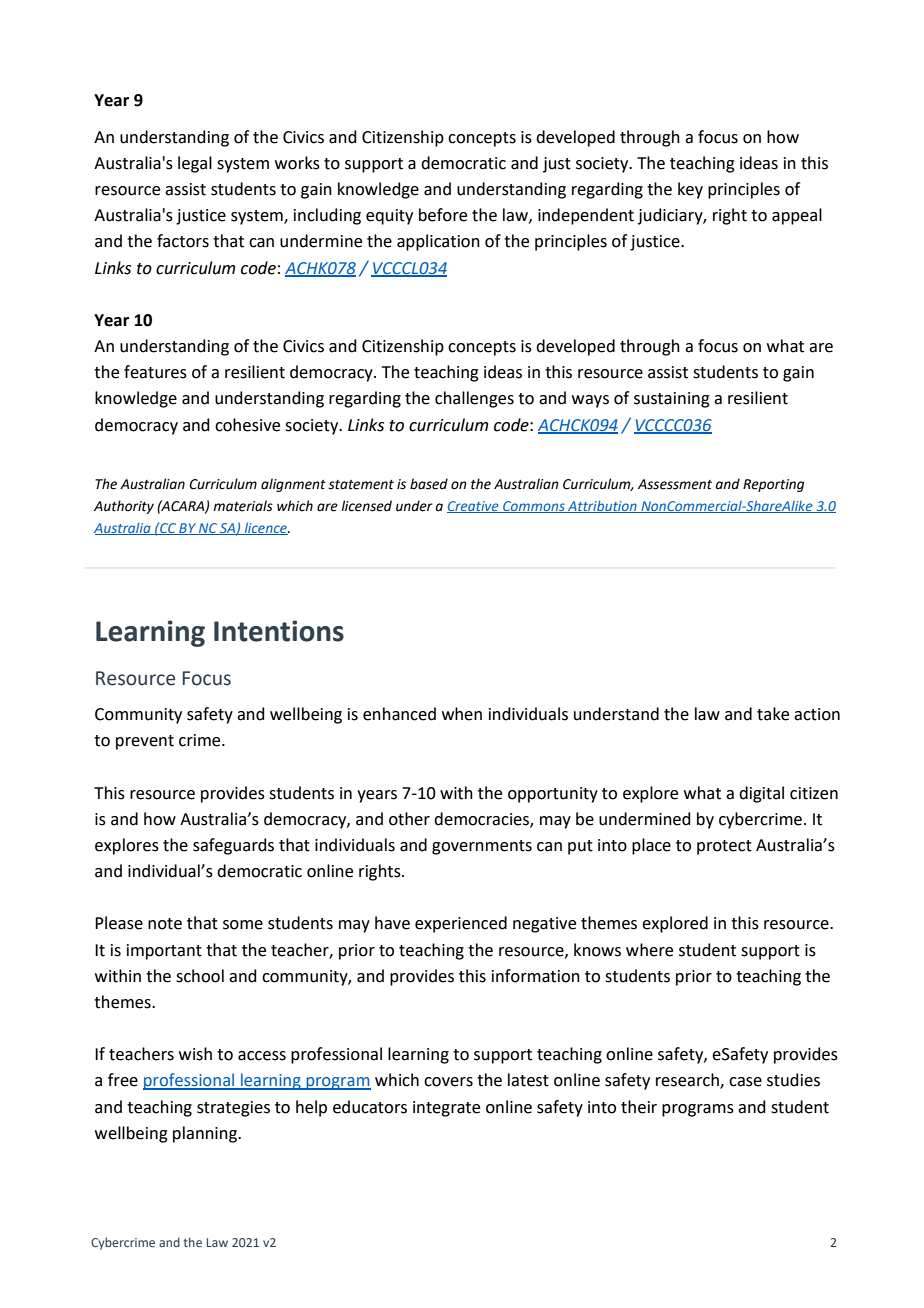 The height and width of the screenshot is (1308, 924). What do you see at coordinates (243, 506) in the screenshot?
I see `materials` at bounding box center [243, 506].
